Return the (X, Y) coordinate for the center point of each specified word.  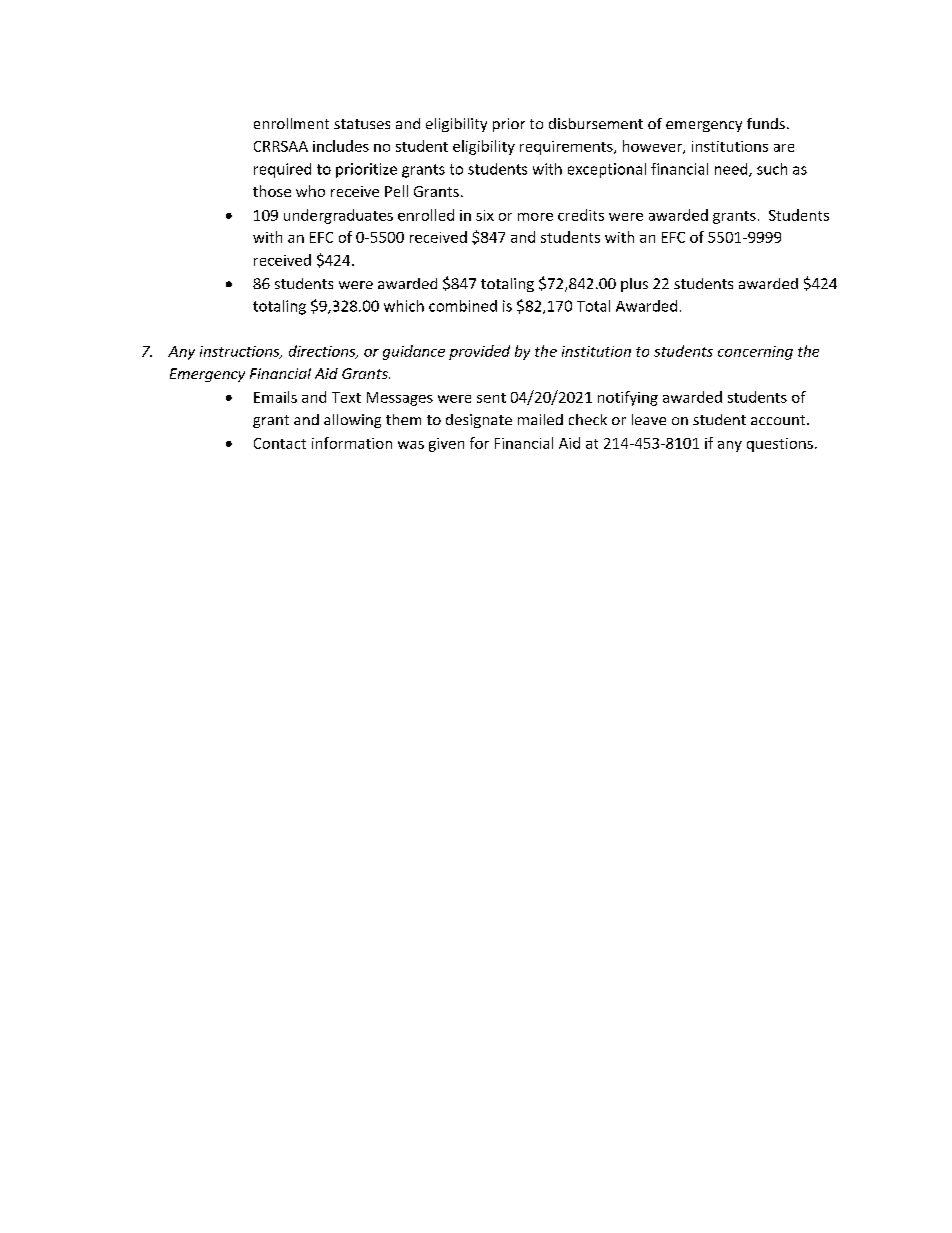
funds (766, 123)
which (404, 306)
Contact (280, 443)
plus (634, 285)
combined (463, 306)
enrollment (291, 123)
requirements (567, 148)
